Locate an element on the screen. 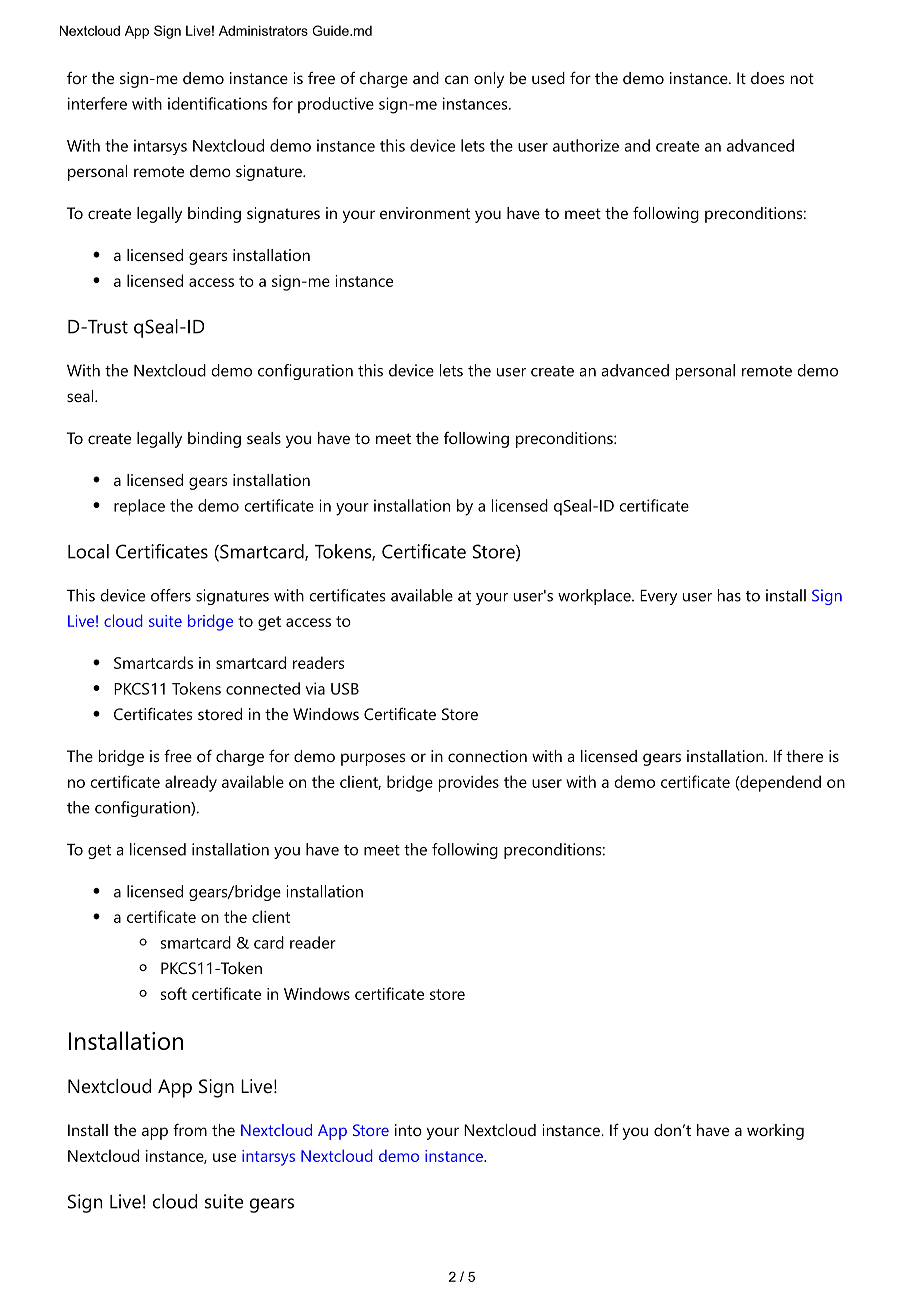  has is located at coordinates (729, 595).
